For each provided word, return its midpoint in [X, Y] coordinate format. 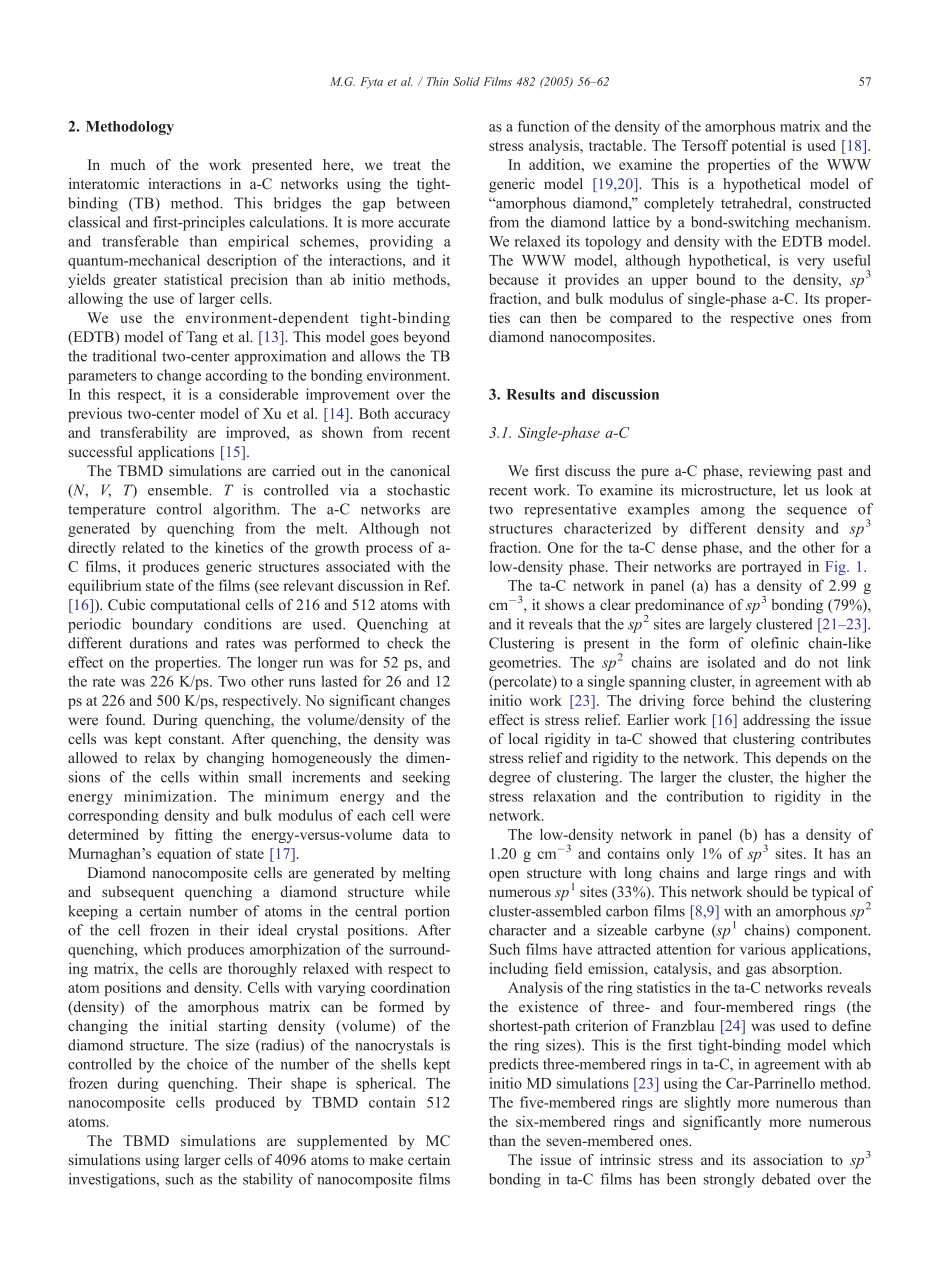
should [768, 891]
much [128, 164]
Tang [202, 338]
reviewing [780, 472]
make [386, 1159]
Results [530, 394]
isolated [732, 662]
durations [159, 643]
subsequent [138, 893]
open [504, 876]
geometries [524, 663]
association [788, 1159]
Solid [466, 81]
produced [245, 1103]
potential [758, 146]
